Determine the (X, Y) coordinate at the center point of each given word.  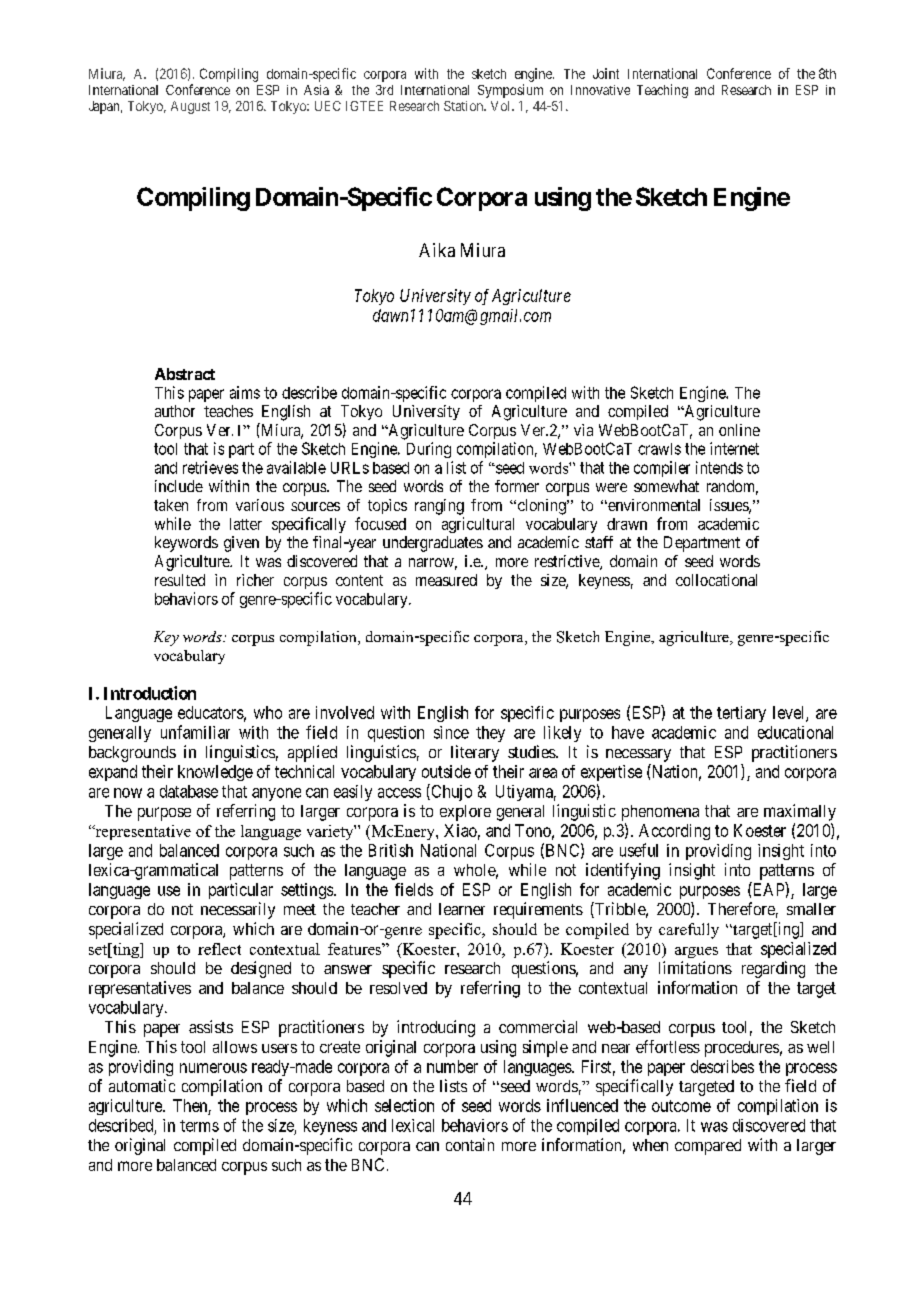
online (739, 430)
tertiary (741, 714)
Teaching (662, 91)
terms (199, 1126)
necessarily (238, 910)
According (674, 832)
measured (446, 580)
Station (464, 106)
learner (462, 909)
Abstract (185, 374)
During (429, 450)
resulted (180, 580)
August (190, 107)
